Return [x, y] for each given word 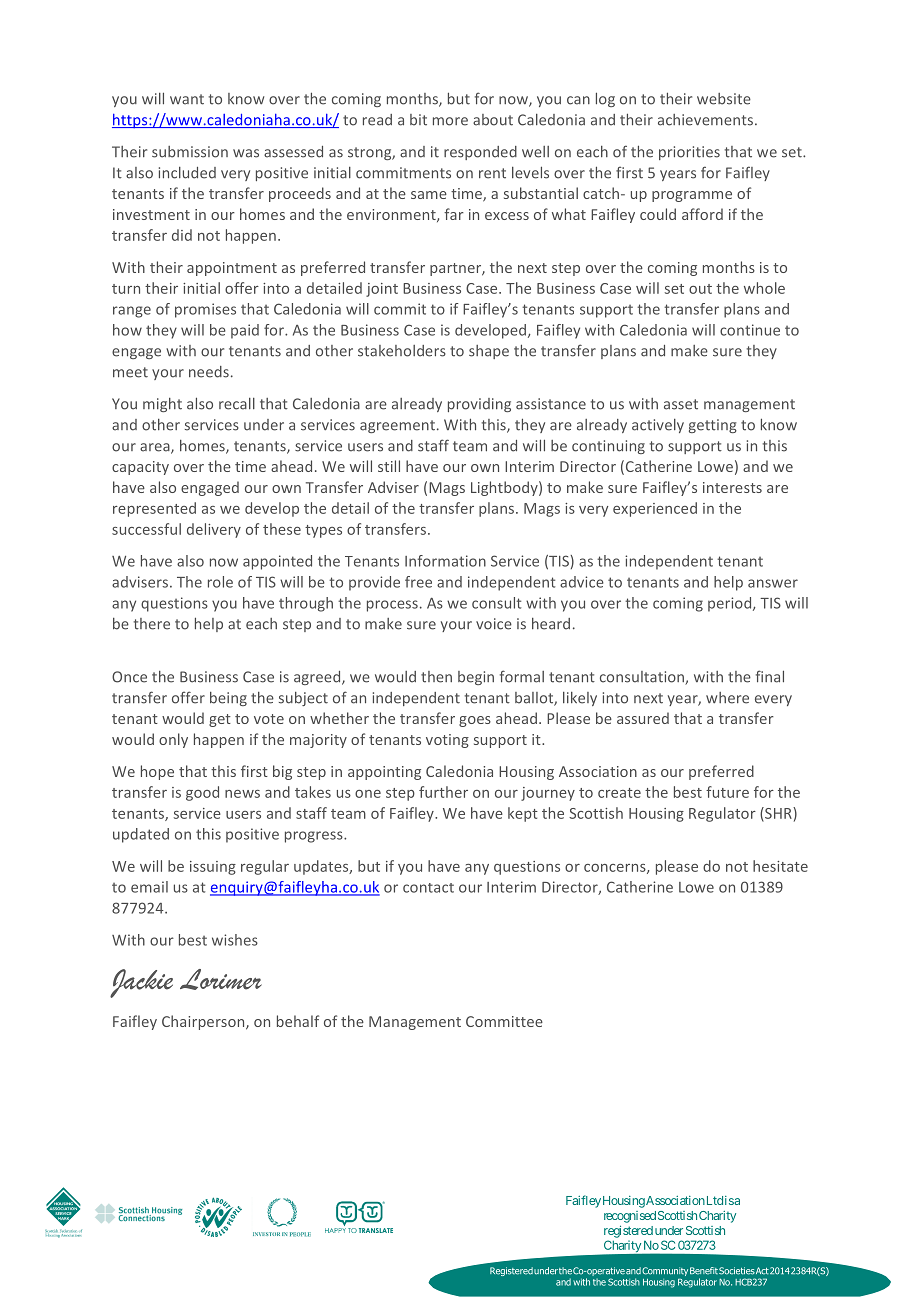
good [202, 793]
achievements [705, 120]
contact [428, 888]
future [727, 792]
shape [489, 352]
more [450, 121]
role [220, 582]
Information [445, 561]
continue [750, 330]
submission [190, 152]
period [731, 604]
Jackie [141, 983]
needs [209, 372]
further [443, 792]
